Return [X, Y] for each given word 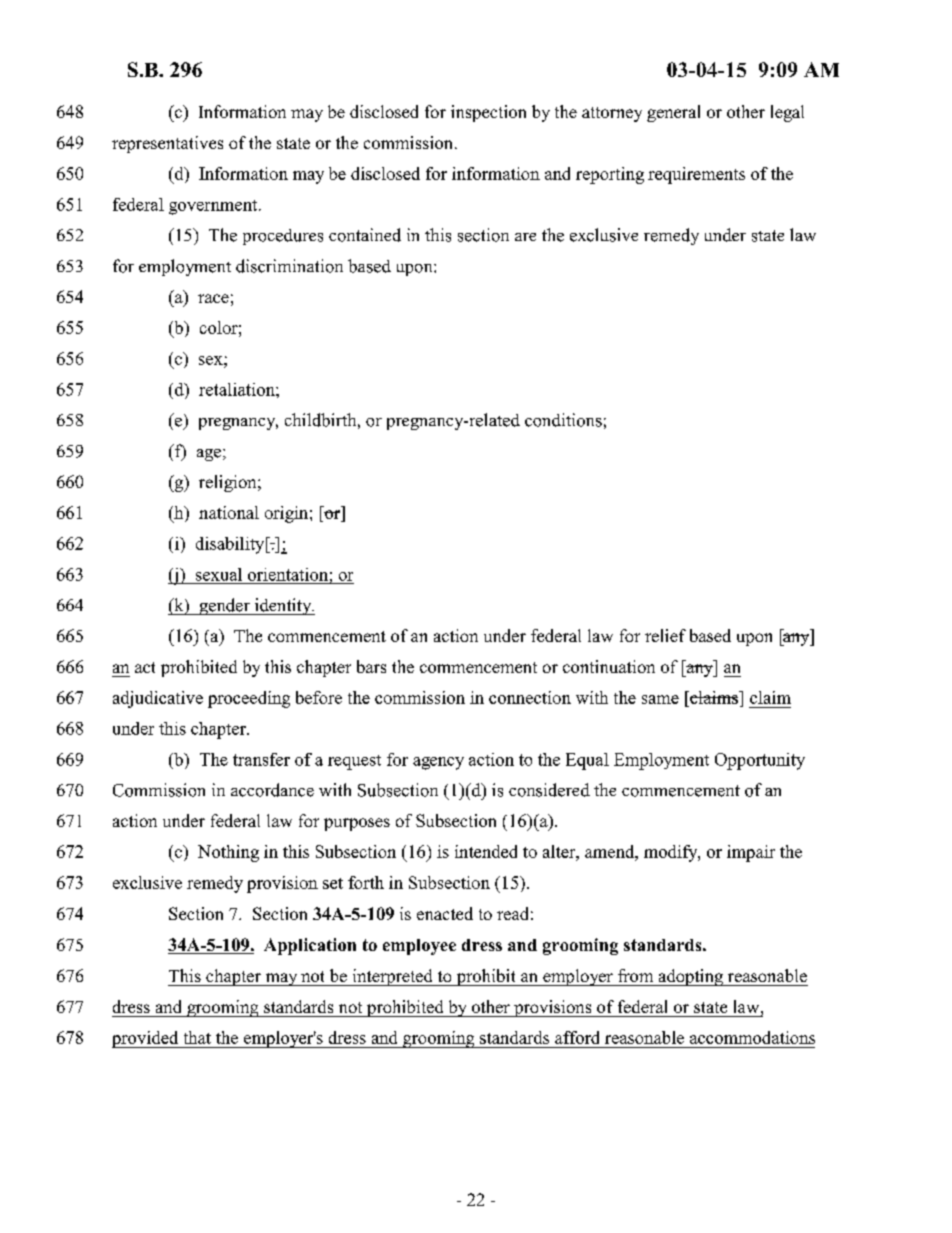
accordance [272, 790]
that [197, 1037]
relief [665, 635]
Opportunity [760, 761]
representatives [167, 144]
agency [438, 763]
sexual [219, 574]
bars [371, 666]
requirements [696, 175]
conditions [563, 420]
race [213, 298]
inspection [488, 113]
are [525, 237]
